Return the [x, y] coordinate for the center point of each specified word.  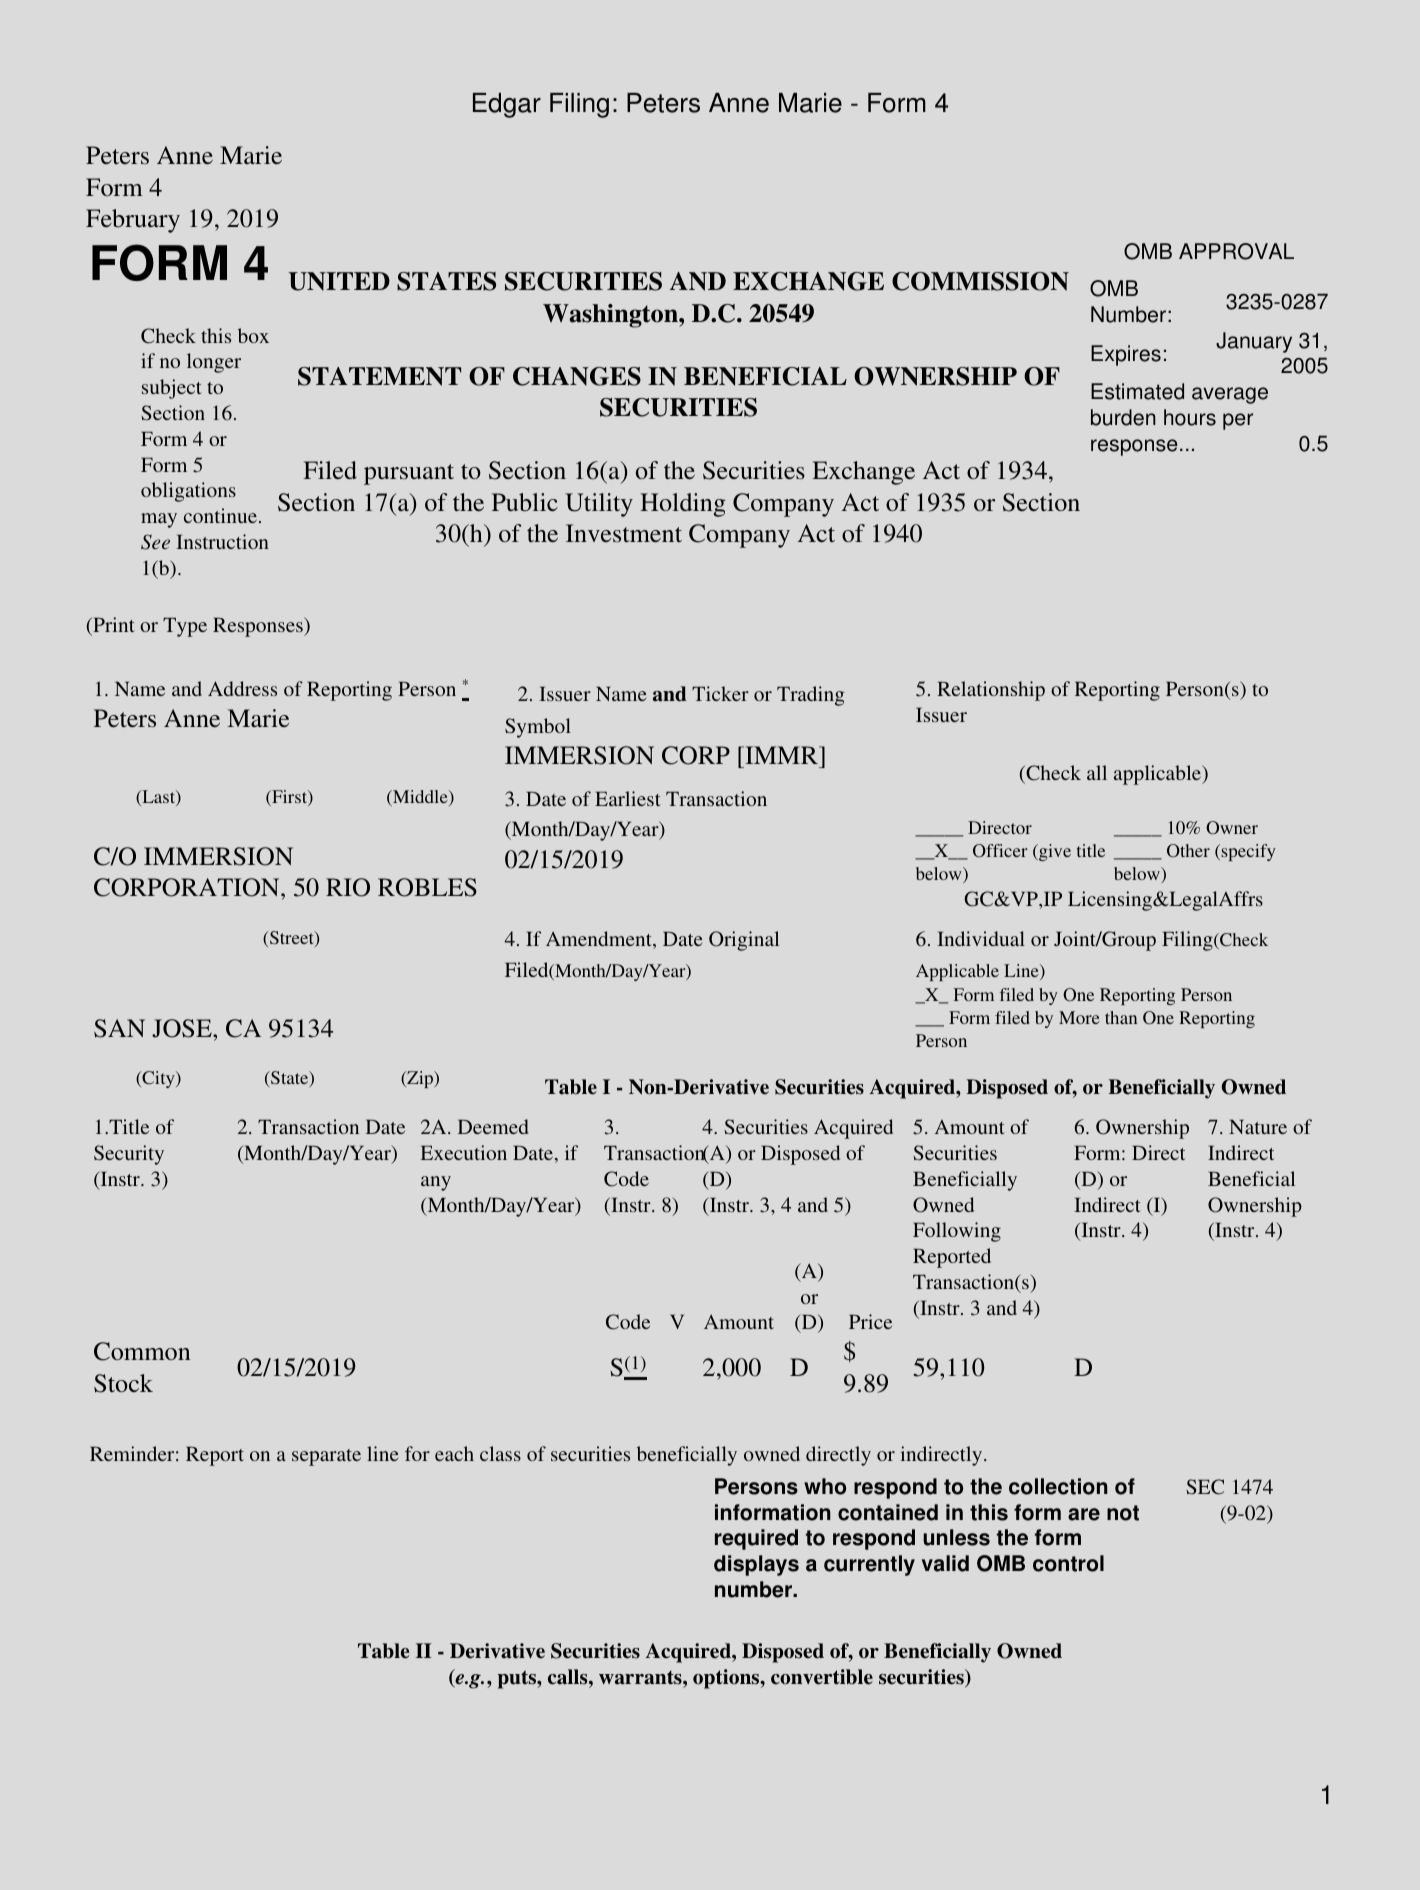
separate [326, 1457]
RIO [348, 887]
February [133, 221]
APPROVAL [1236, 251]
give [1054, 852]
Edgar [507, 105]
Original [744, 941]
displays [756, 1565]
